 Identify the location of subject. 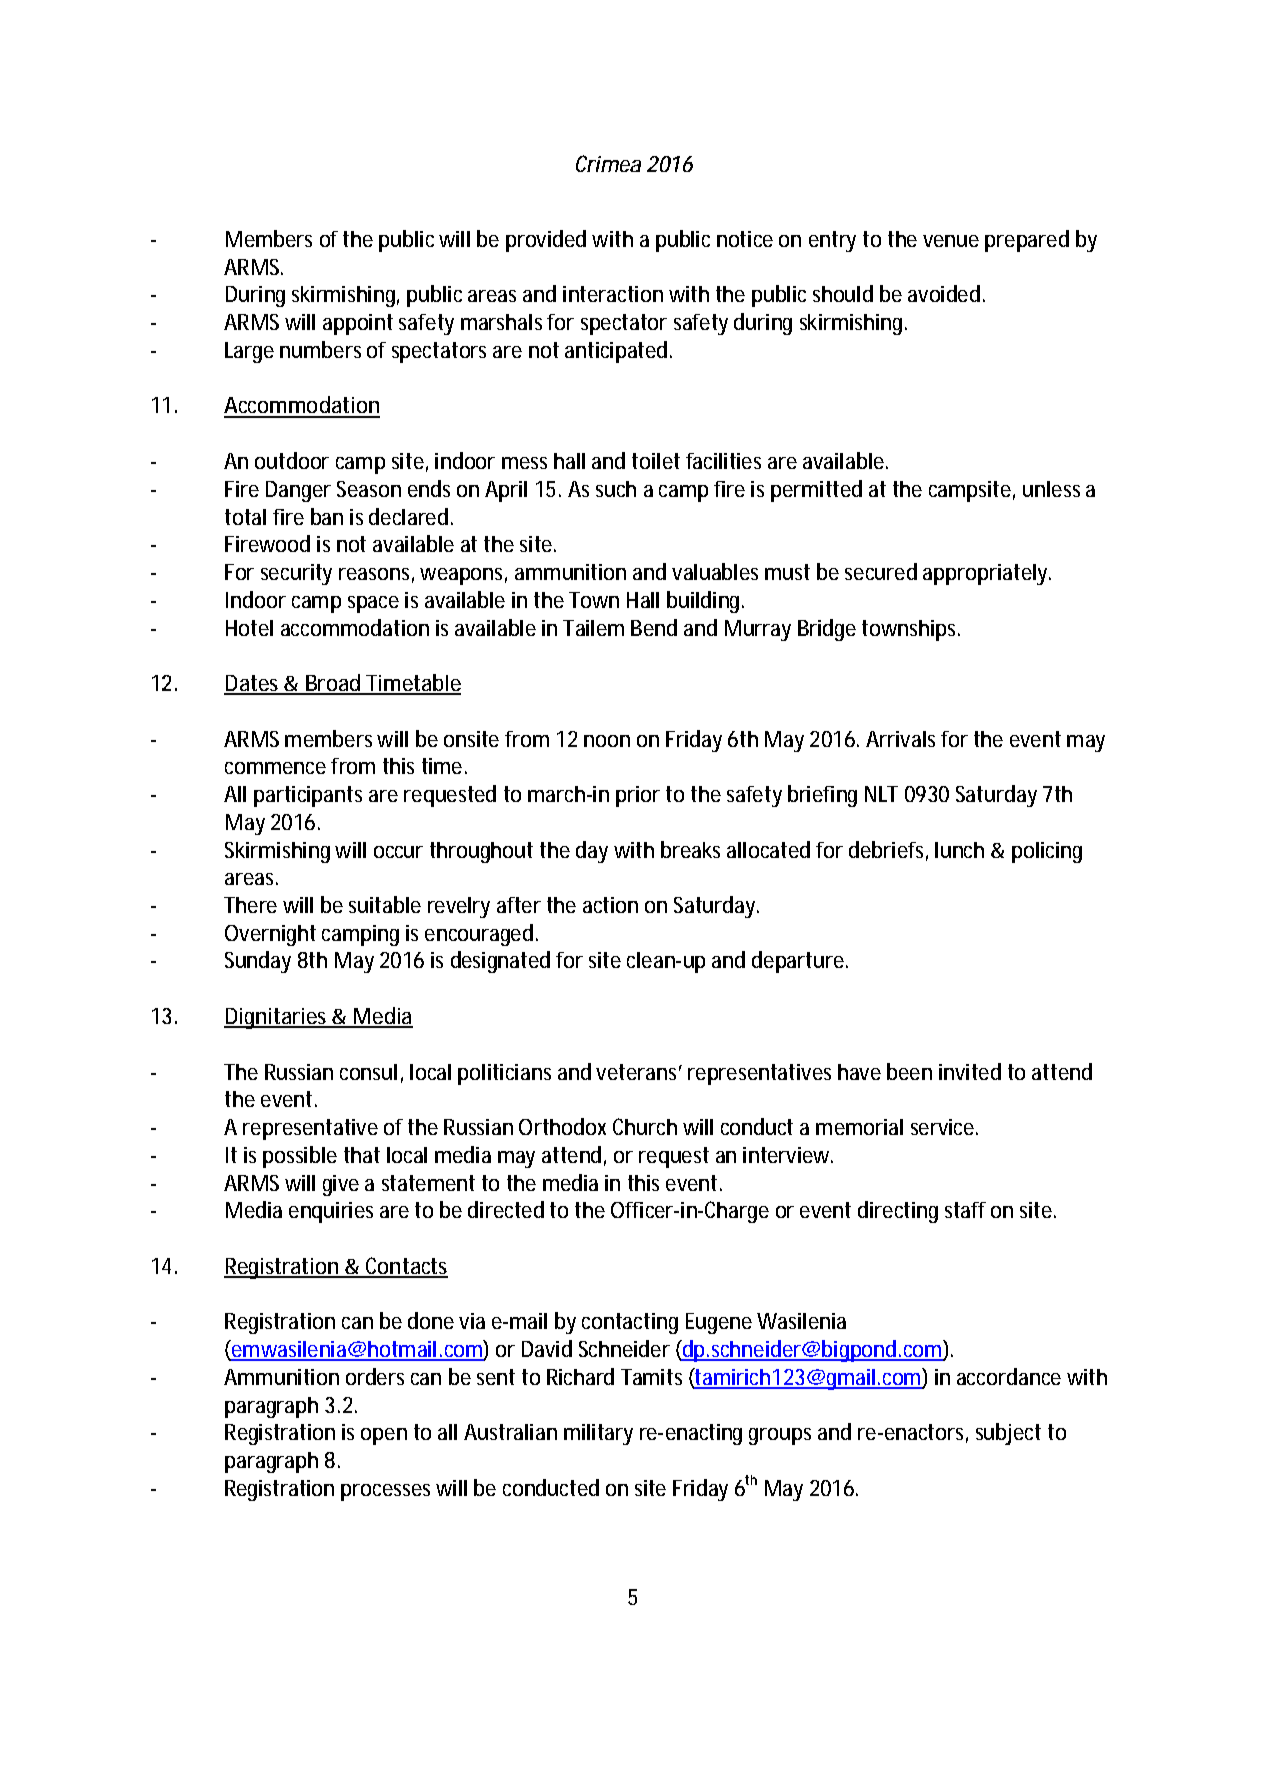
(1008, 1434).
